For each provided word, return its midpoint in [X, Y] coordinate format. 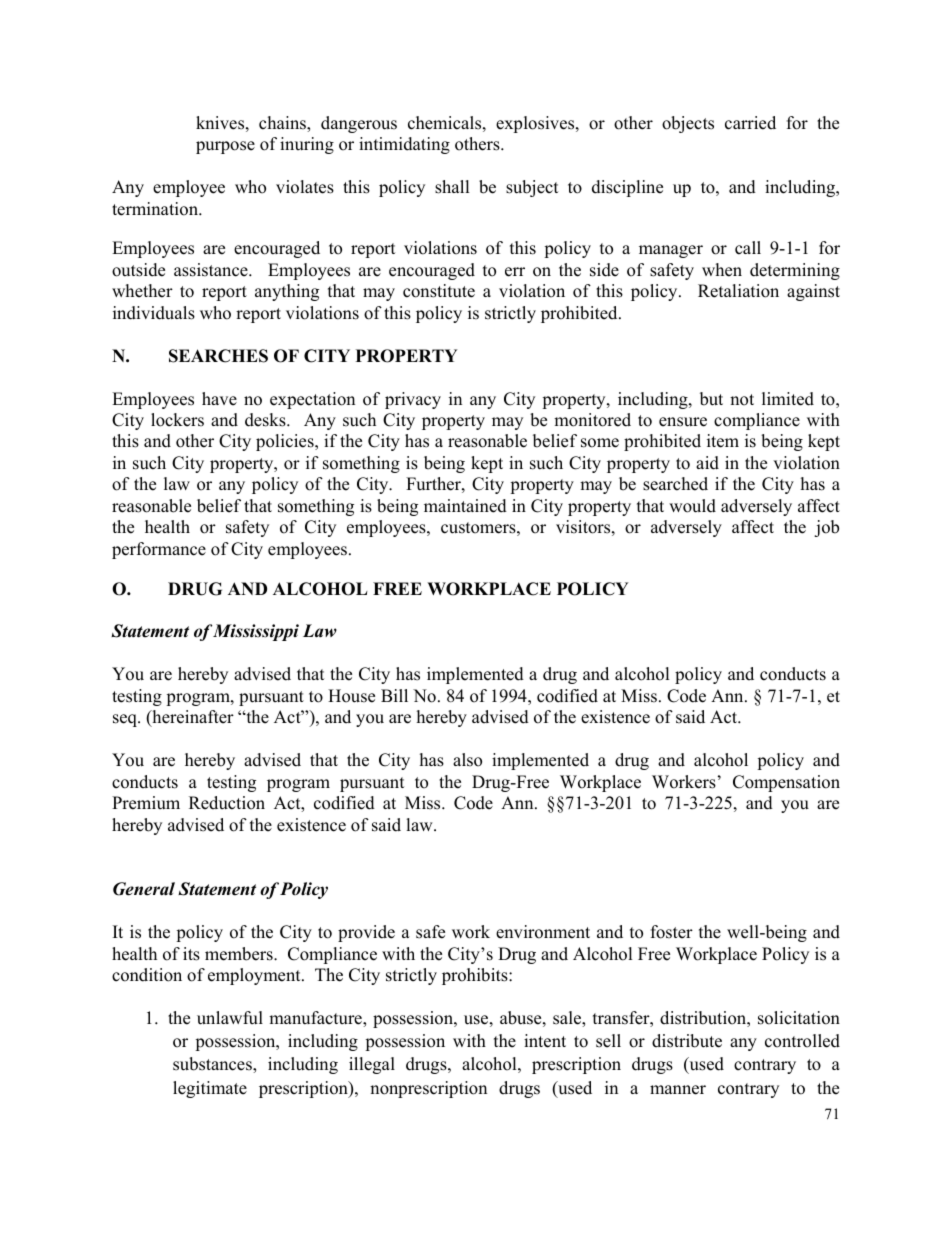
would [692, 506]
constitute [439, 291]
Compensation [786, 783]
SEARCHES [218, 356]
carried [750, 123]
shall [452, 187]
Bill [394, 695]
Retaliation [738, 291]
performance [159, 550]
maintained [465, 506]
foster [672, 932]
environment [543, 932]
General [144, 889]
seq [126, 720]
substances [213, 1065]
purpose [225, 147]
